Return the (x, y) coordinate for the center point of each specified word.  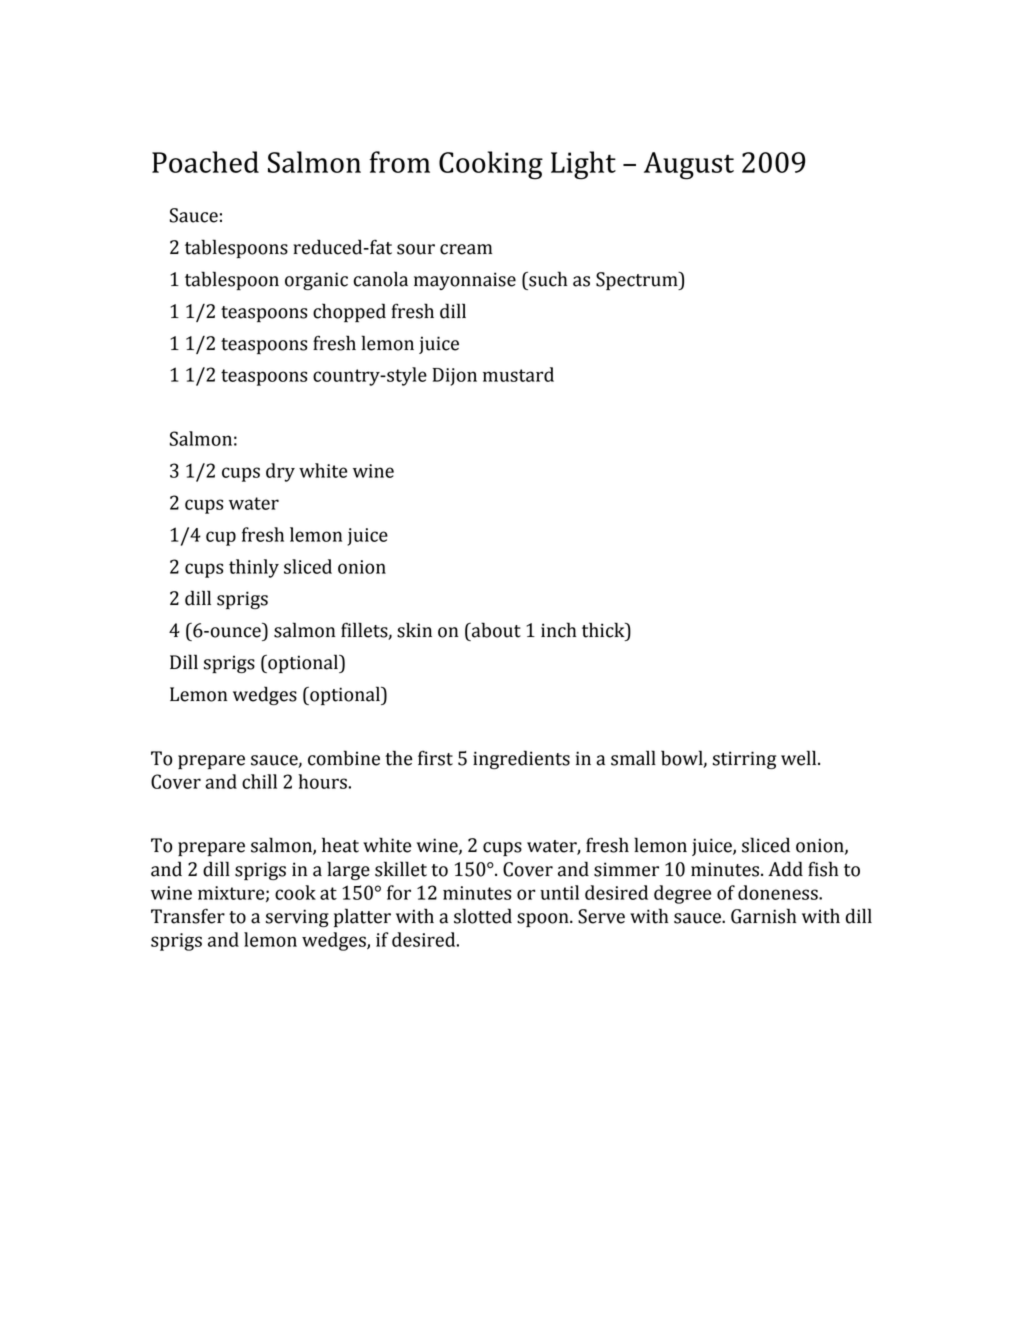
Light (583, 165)
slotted (483, 916)
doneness (779, 892)
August (689, 166)
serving (297, 918)
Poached (205, 162)
